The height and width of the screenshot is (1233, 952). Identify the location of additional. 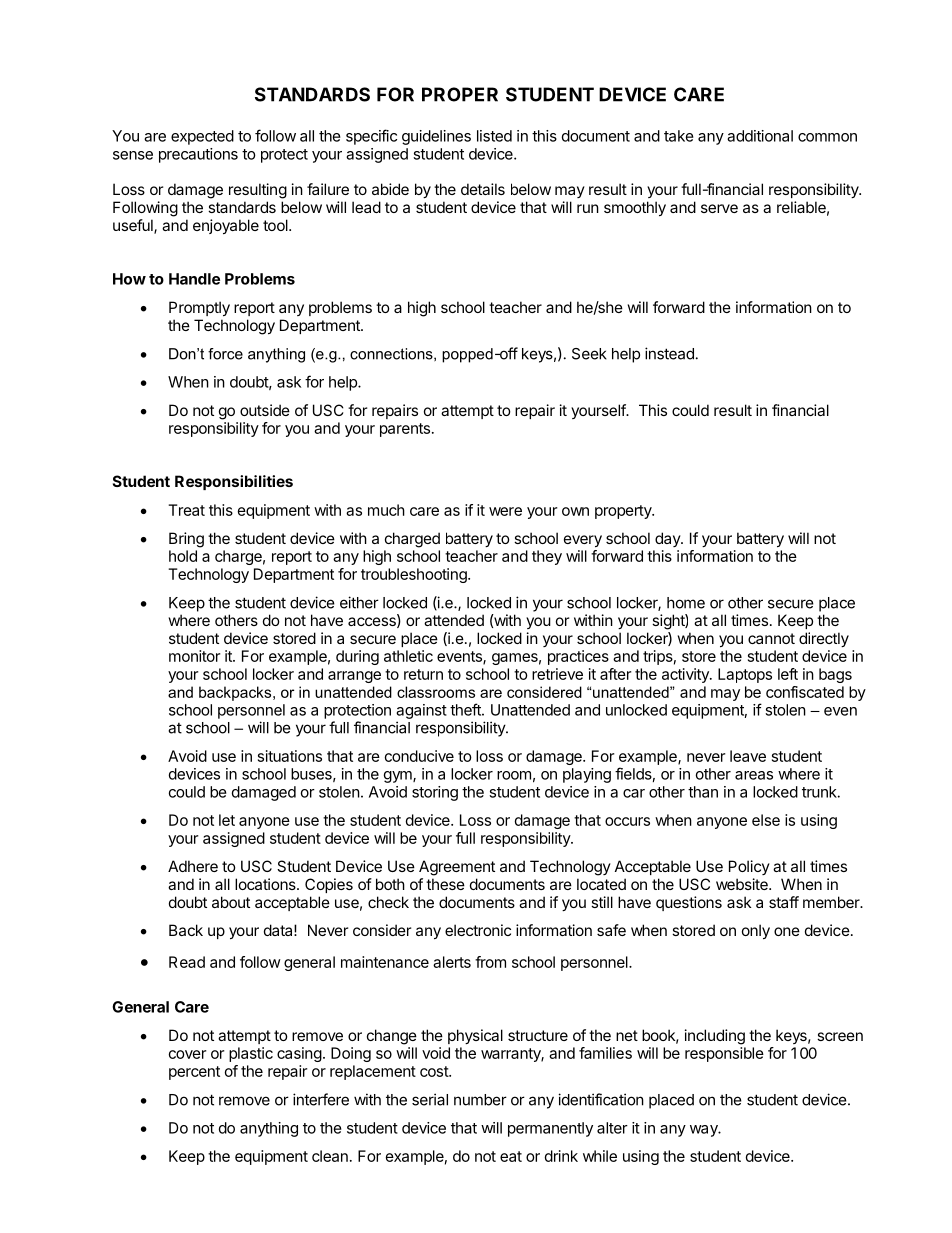
(760, 136).
